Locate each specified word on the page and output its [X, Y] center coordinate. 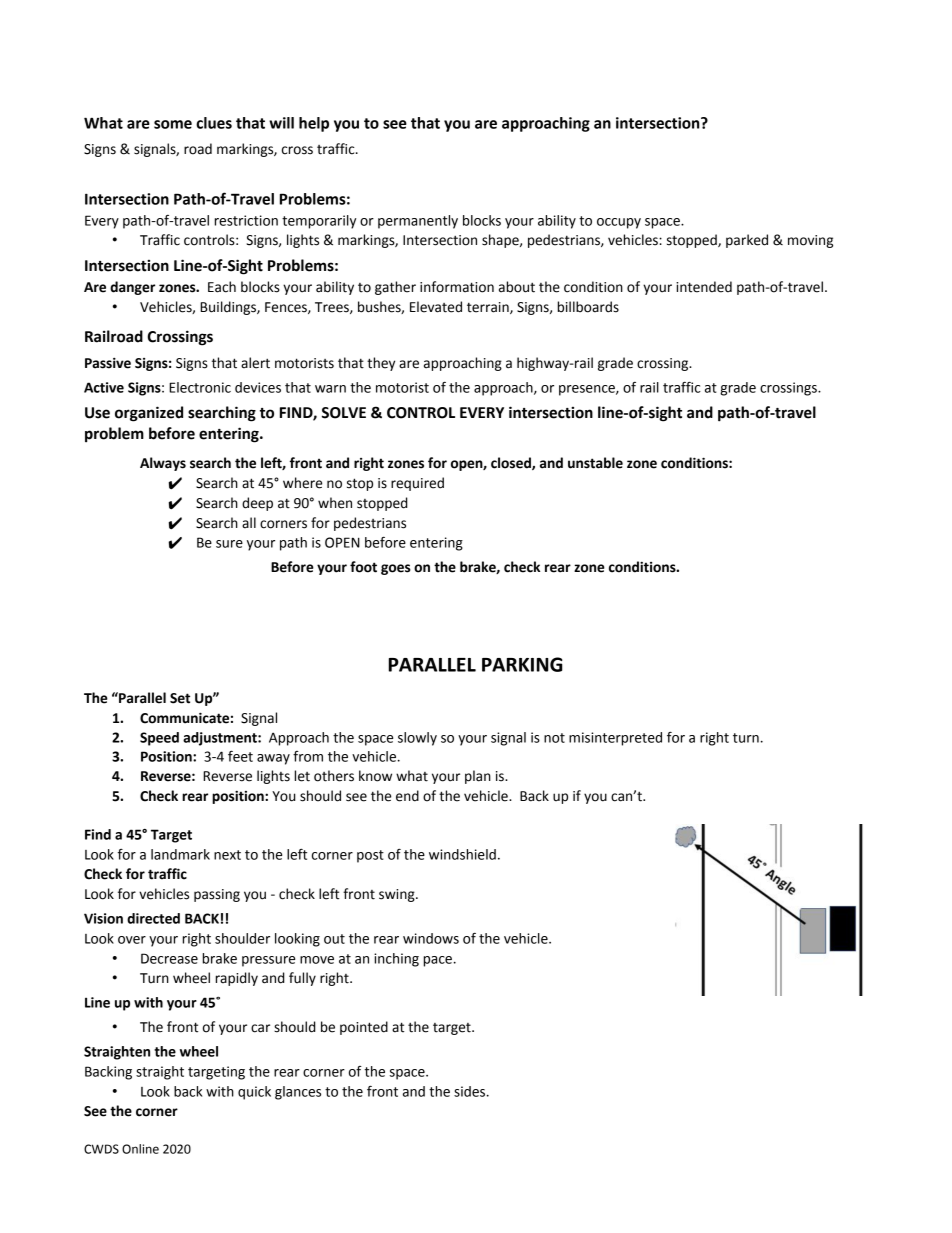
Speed [159, 739]
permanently [418, 222]
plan [478, 777]
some [173, 124]
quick [254, 1093]
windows [431, 938]
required [417, 484]
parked [747, 241]
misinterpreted [615, 739]
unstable [595, 463]
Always [163, 464]
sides [471, 1091]
